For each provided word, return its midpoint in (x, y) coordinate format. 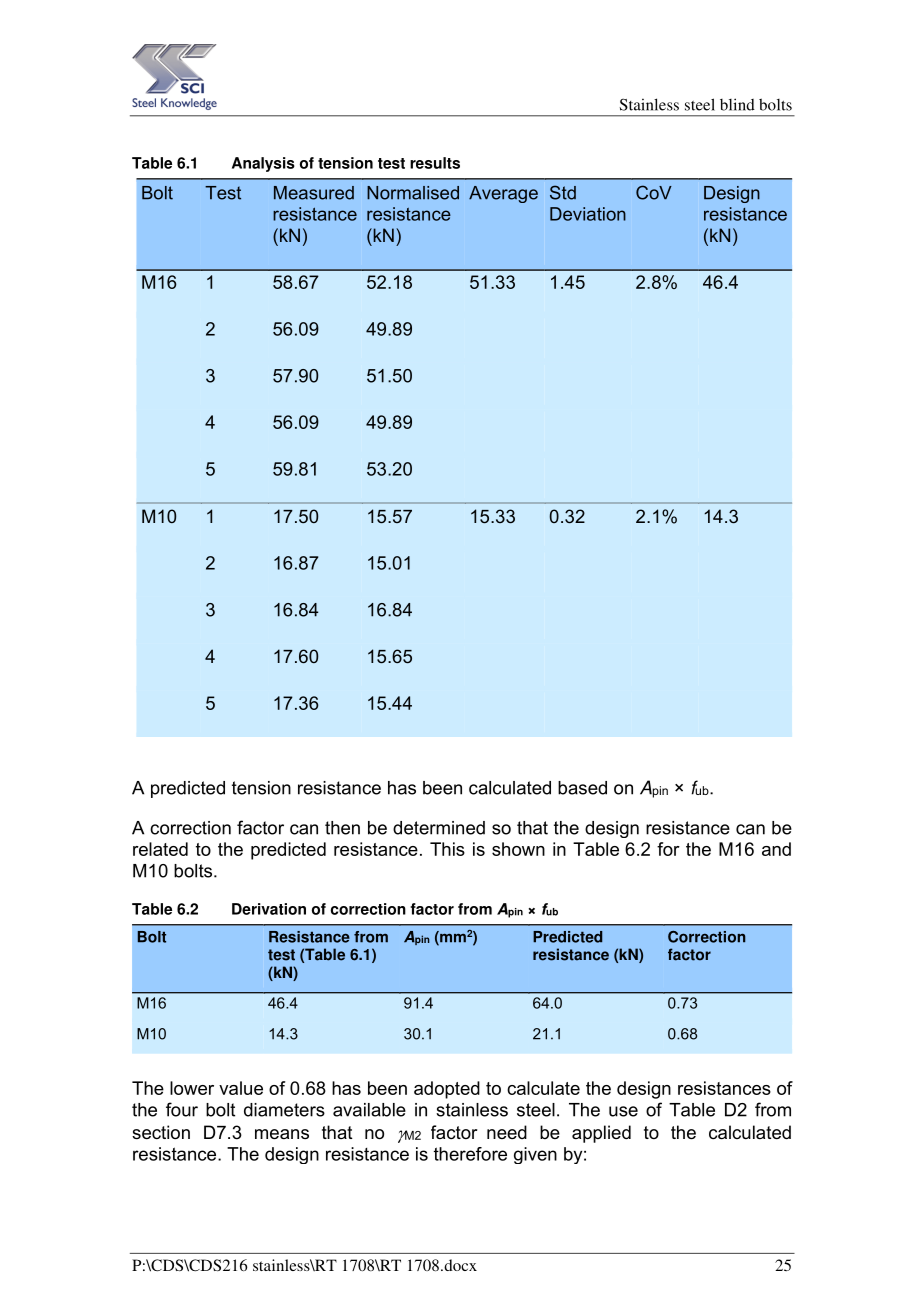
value (241, 1088)
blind (737, 104)
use (623, 1111)
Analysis (263, 164)
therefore (470, 1154)
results (435, 163)
